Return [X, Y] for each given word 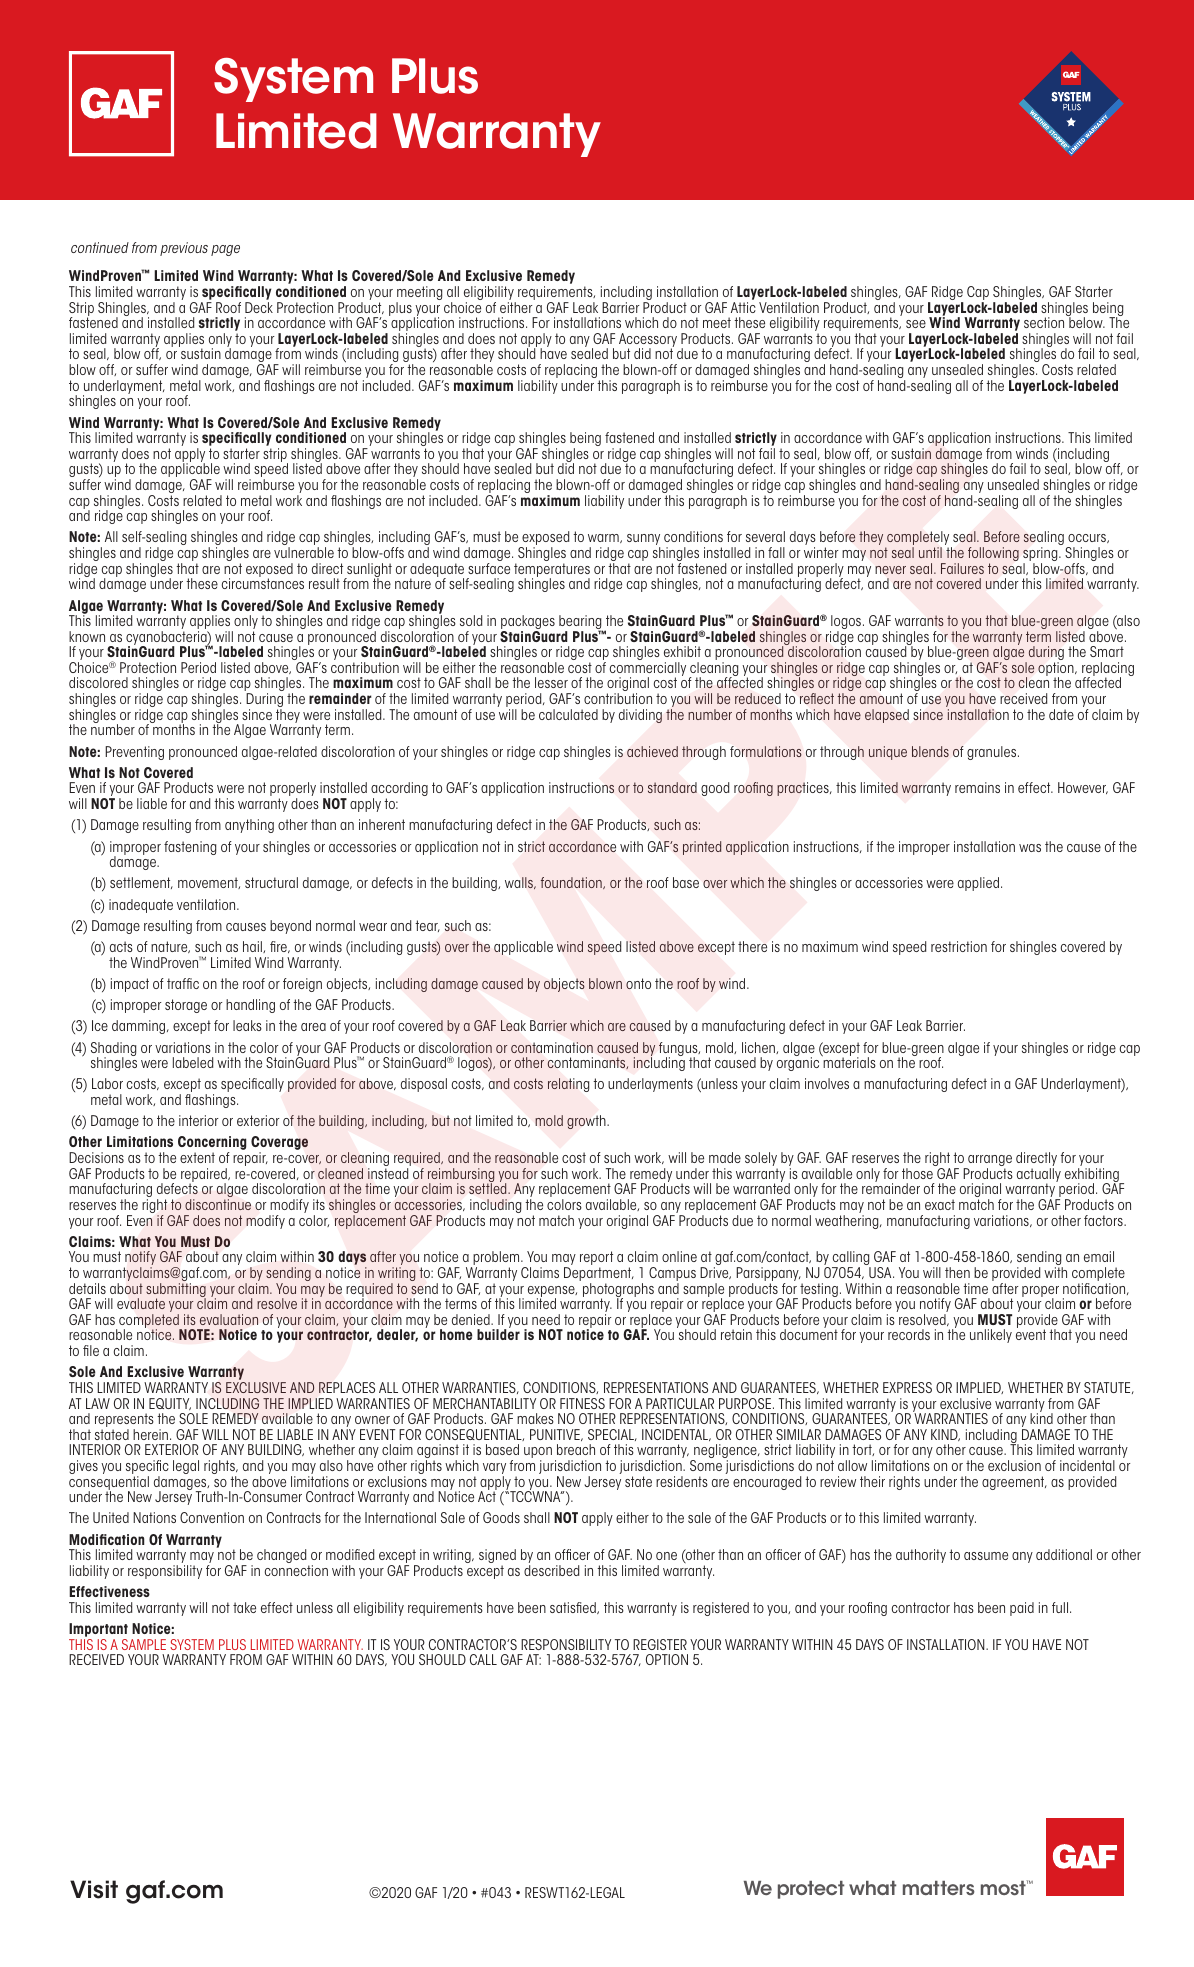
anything [249, 826]
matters [939, 1888]
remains [977, 787]
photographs [618, 1291]
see [916, 324]
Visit [94, 1889]
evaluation [229, 1319]
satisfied [574, 1608]
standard [672, 787]
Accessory [648, 341]
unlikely [991, 1336]
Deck [259, 307]
